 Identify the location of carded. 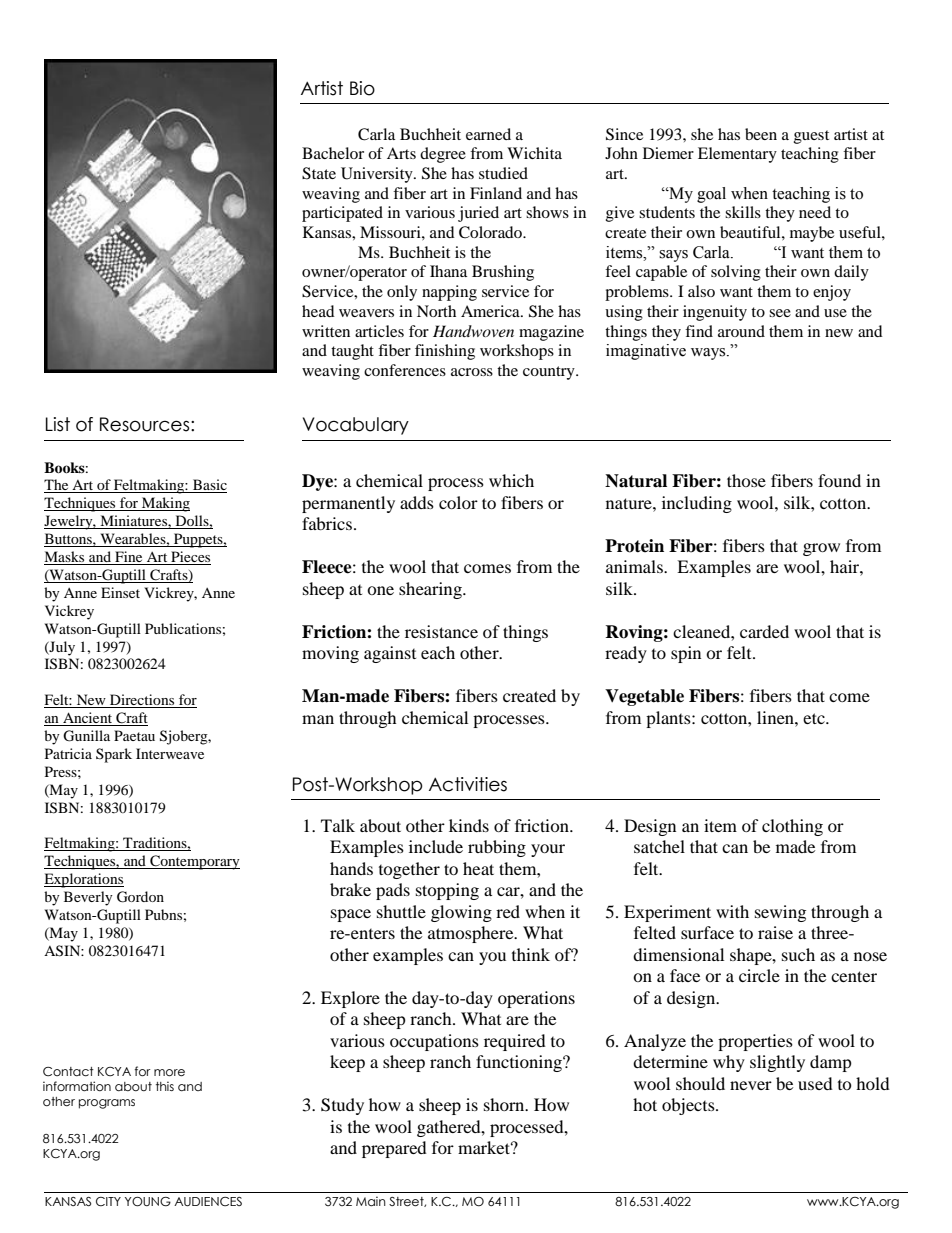
(764, 631).
